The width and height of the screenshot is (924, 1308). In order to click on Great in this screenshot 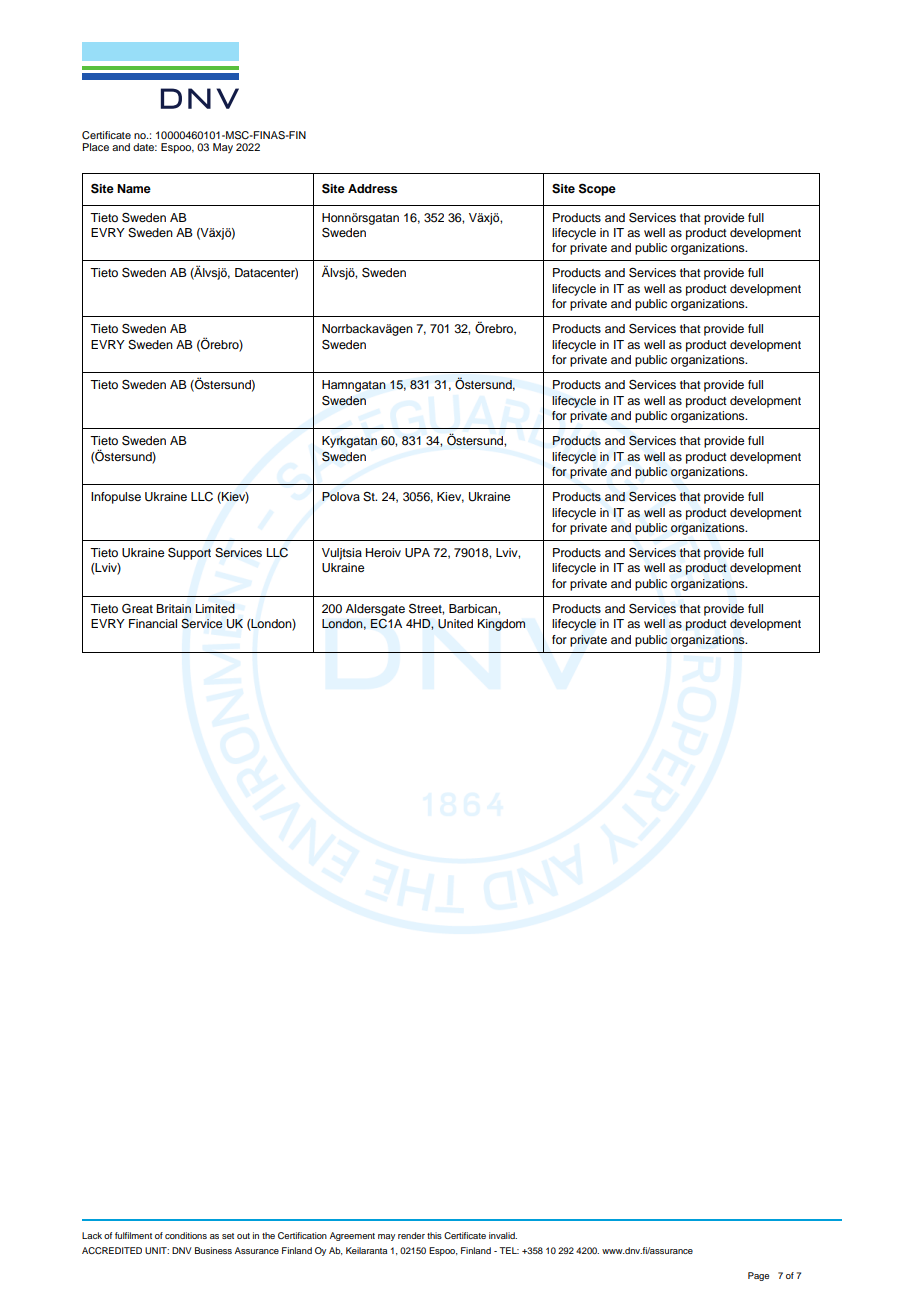, I will do `click(137, 609)`.
